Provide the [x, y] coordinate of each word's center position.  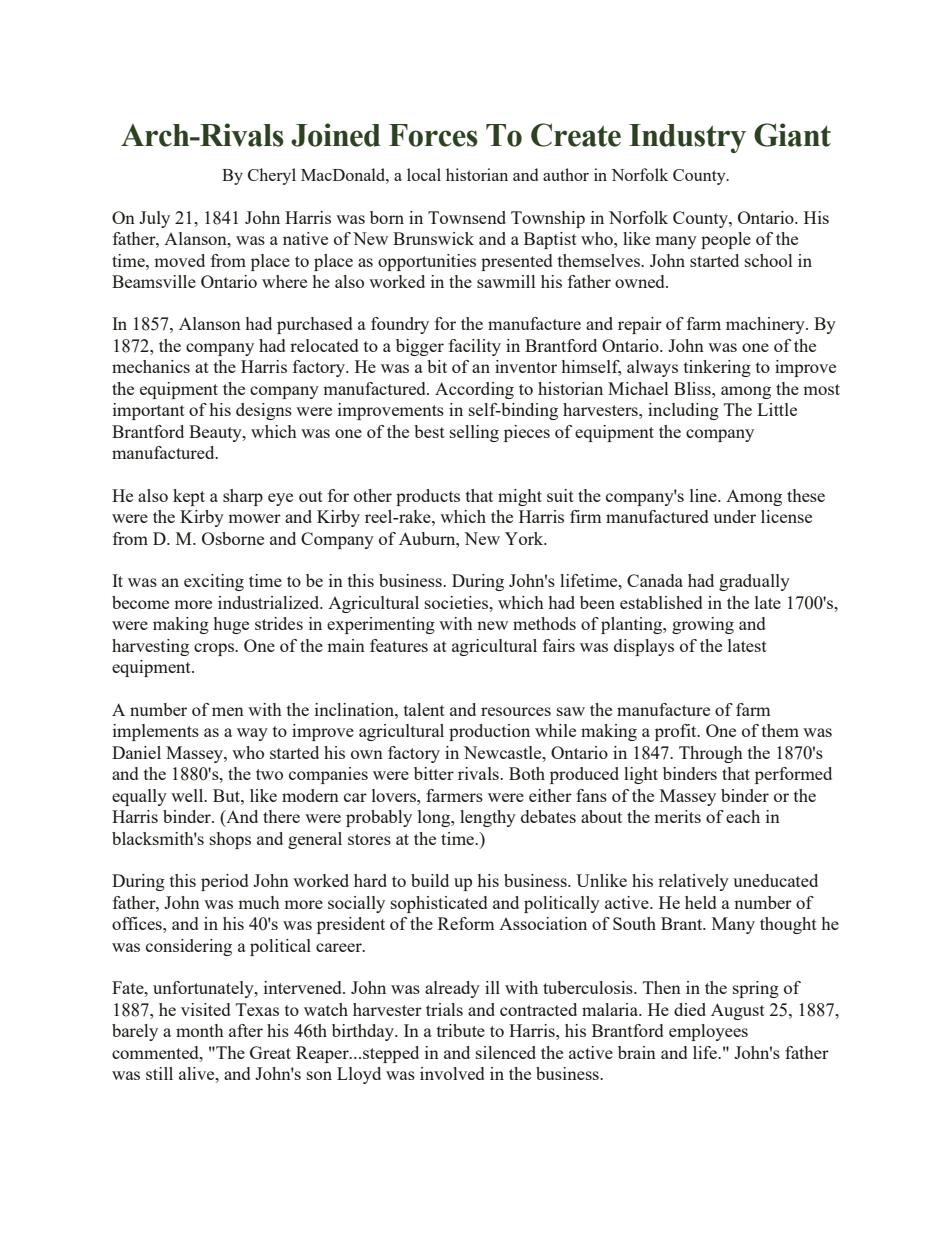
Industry [687, 138]
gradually [754, 582]
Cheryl [272, 176]
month [200, 1030]
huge [231, 625]
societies [457, 602]
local [424, 174]
